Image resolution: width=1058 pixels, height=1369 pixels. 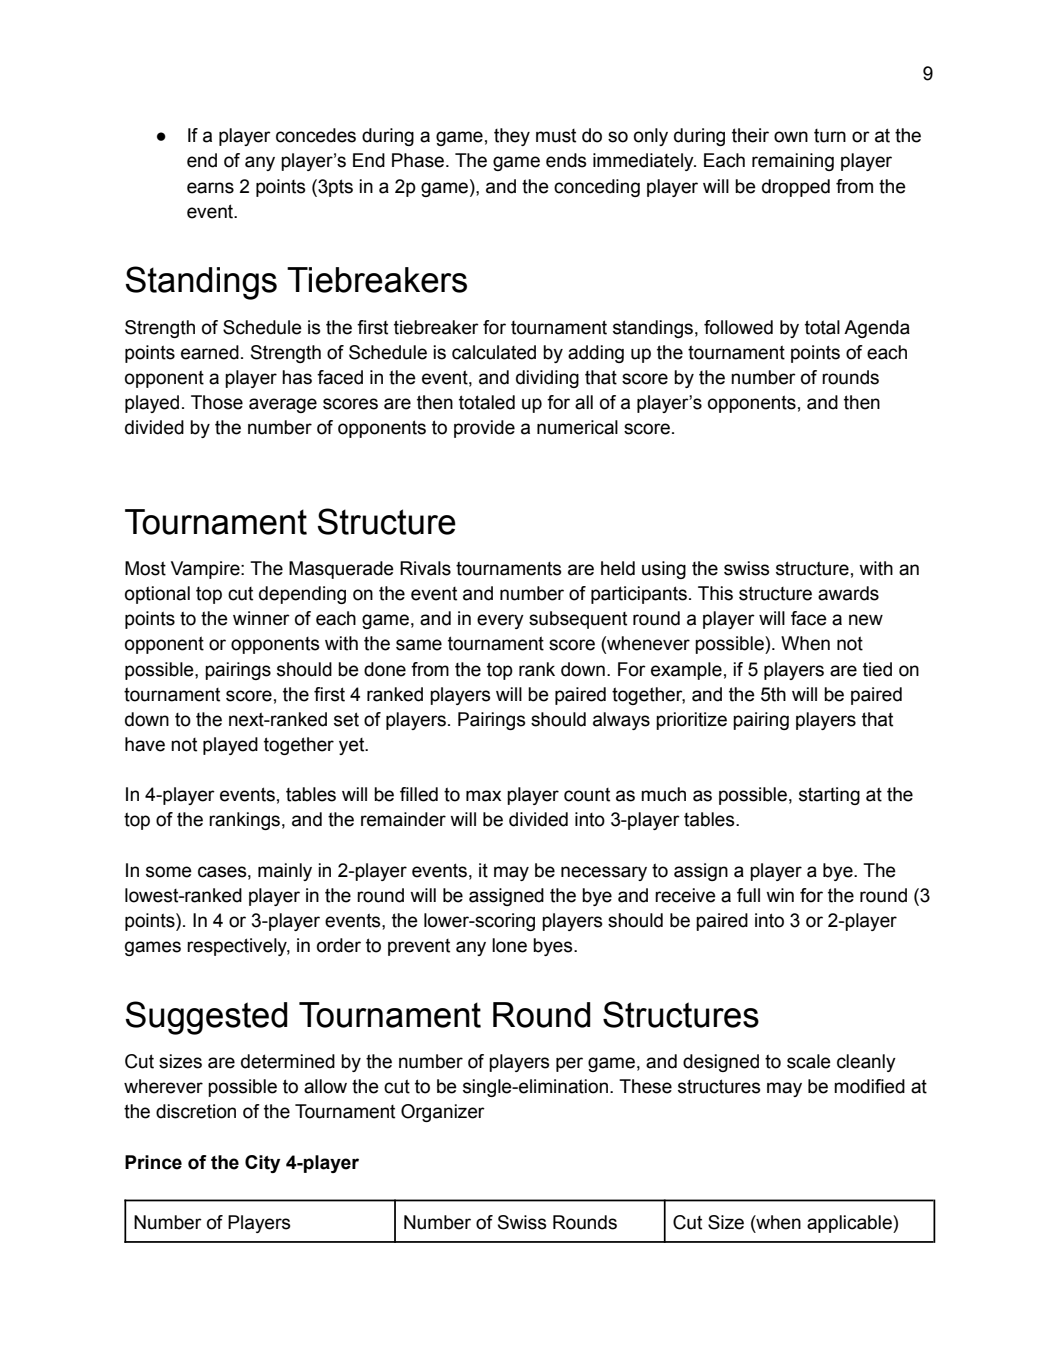 I want to click on full, so click(x=748, y=895).
